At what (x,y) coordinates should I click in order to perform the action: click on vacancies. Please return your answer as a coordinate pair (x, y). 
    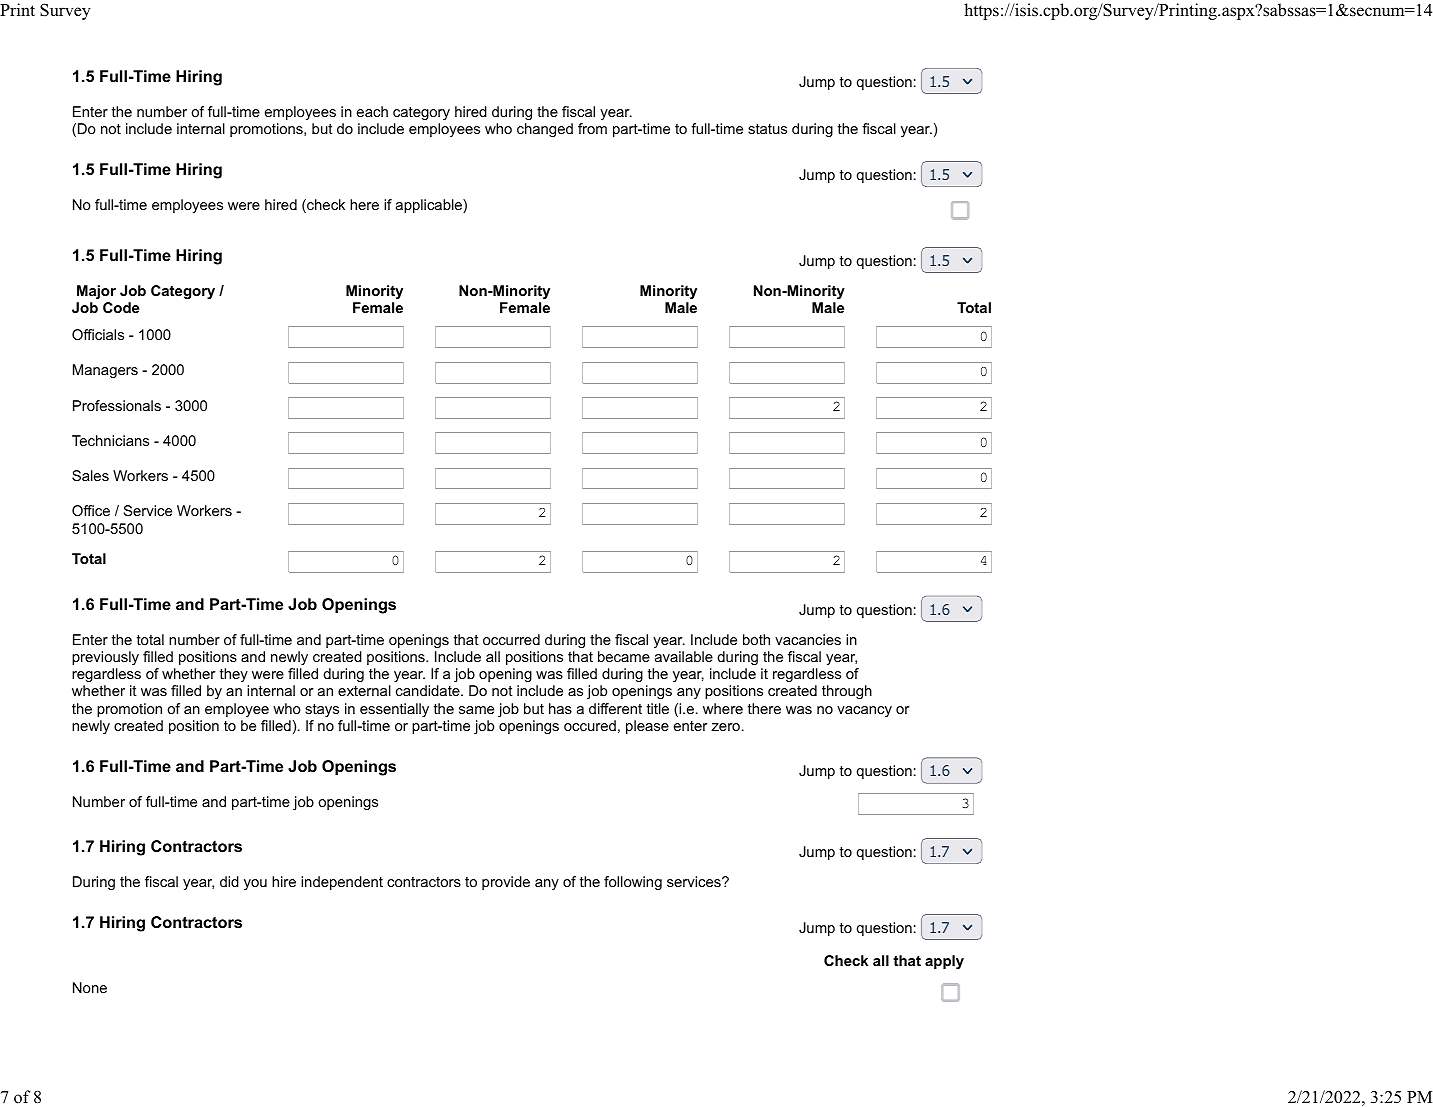
    Looking at the image, I should click on (808, 639).
